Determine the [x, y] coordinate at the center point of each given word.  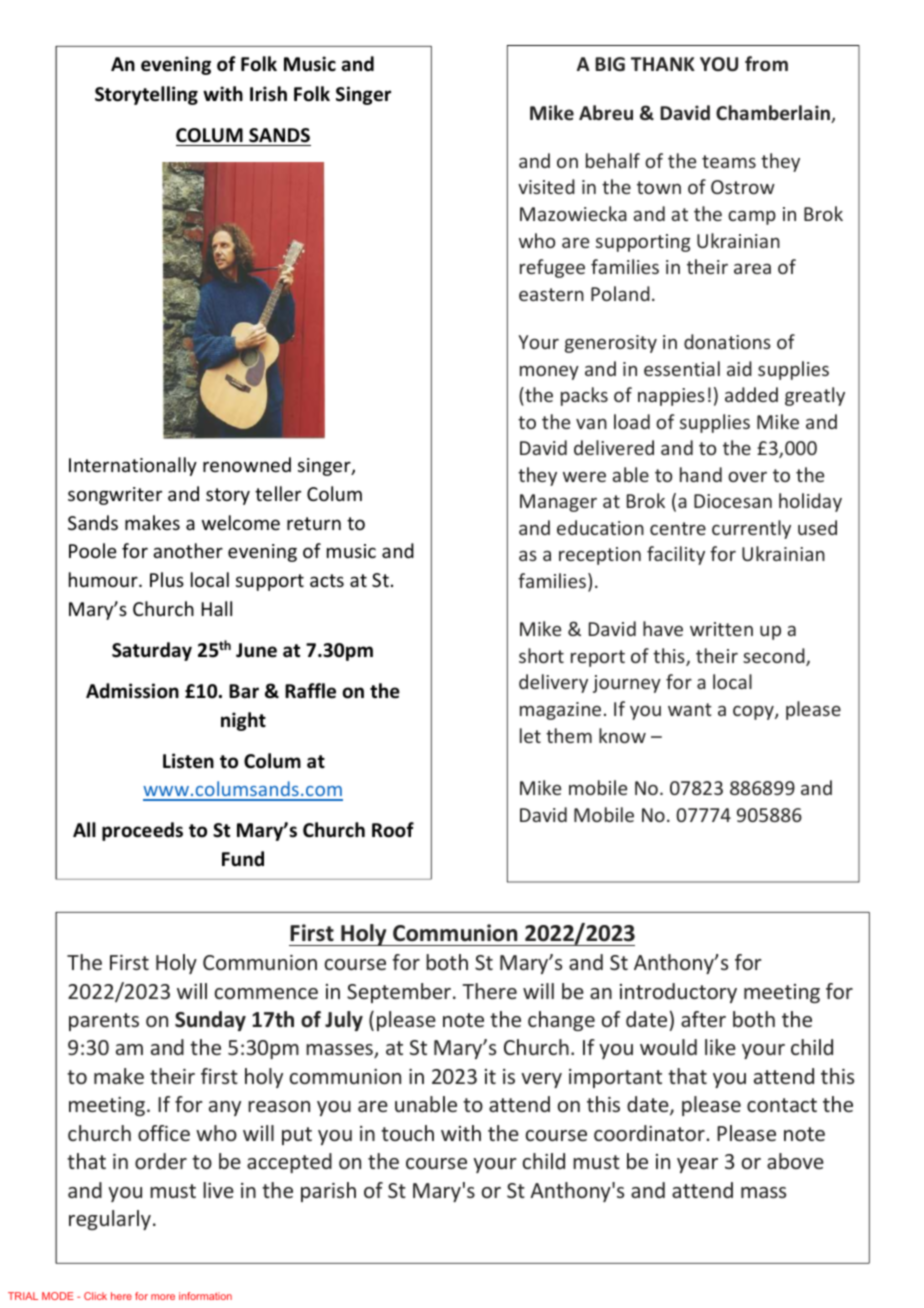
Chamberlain [774, 114]
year [697, 1165]
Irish [268, 94]
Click [95, 1296]
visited [546, 186]
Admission [132, 691]
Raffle [310, 691]
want [690, 709]
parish [328, 1192]
